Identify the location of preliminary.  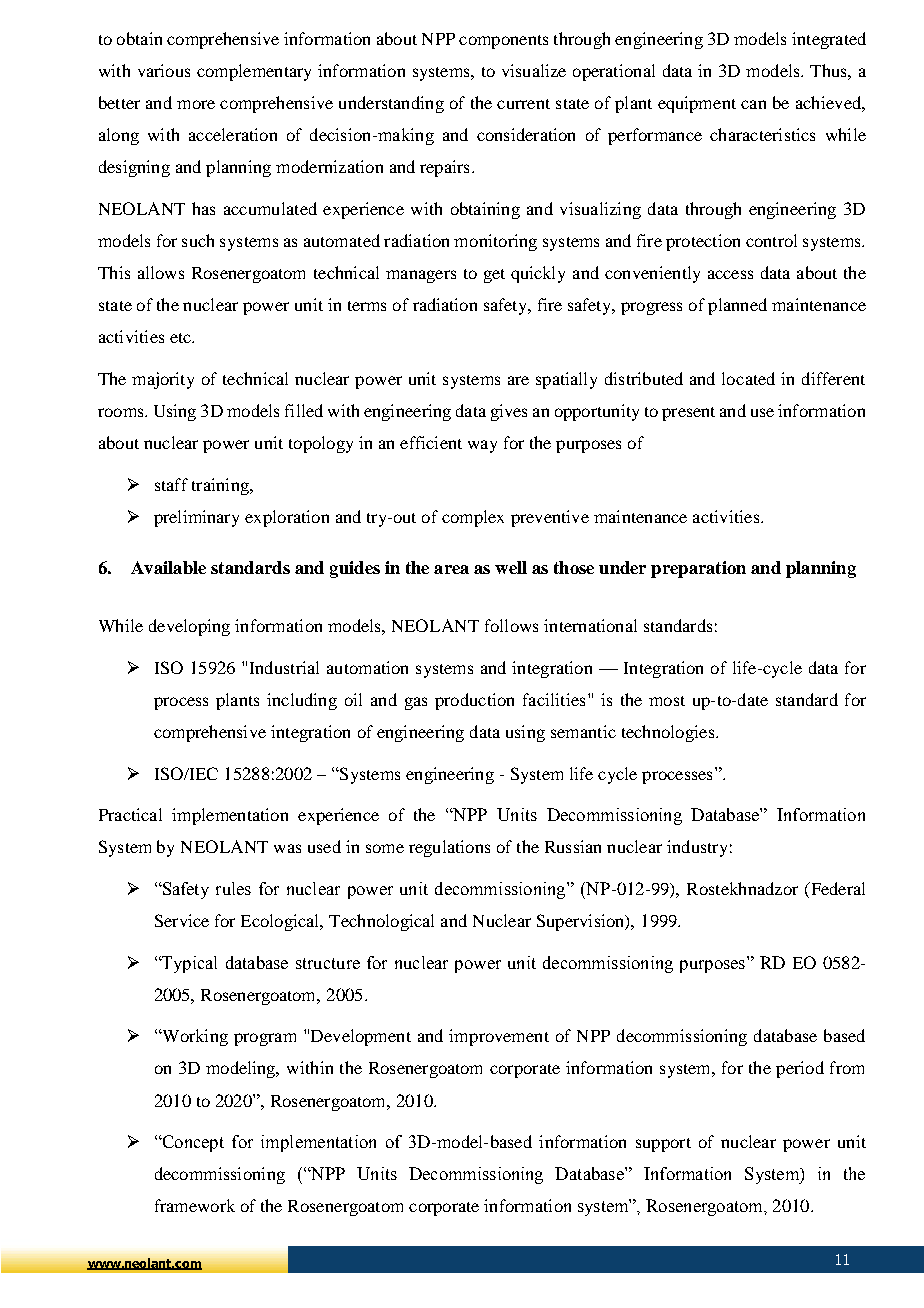
(196, 518).
